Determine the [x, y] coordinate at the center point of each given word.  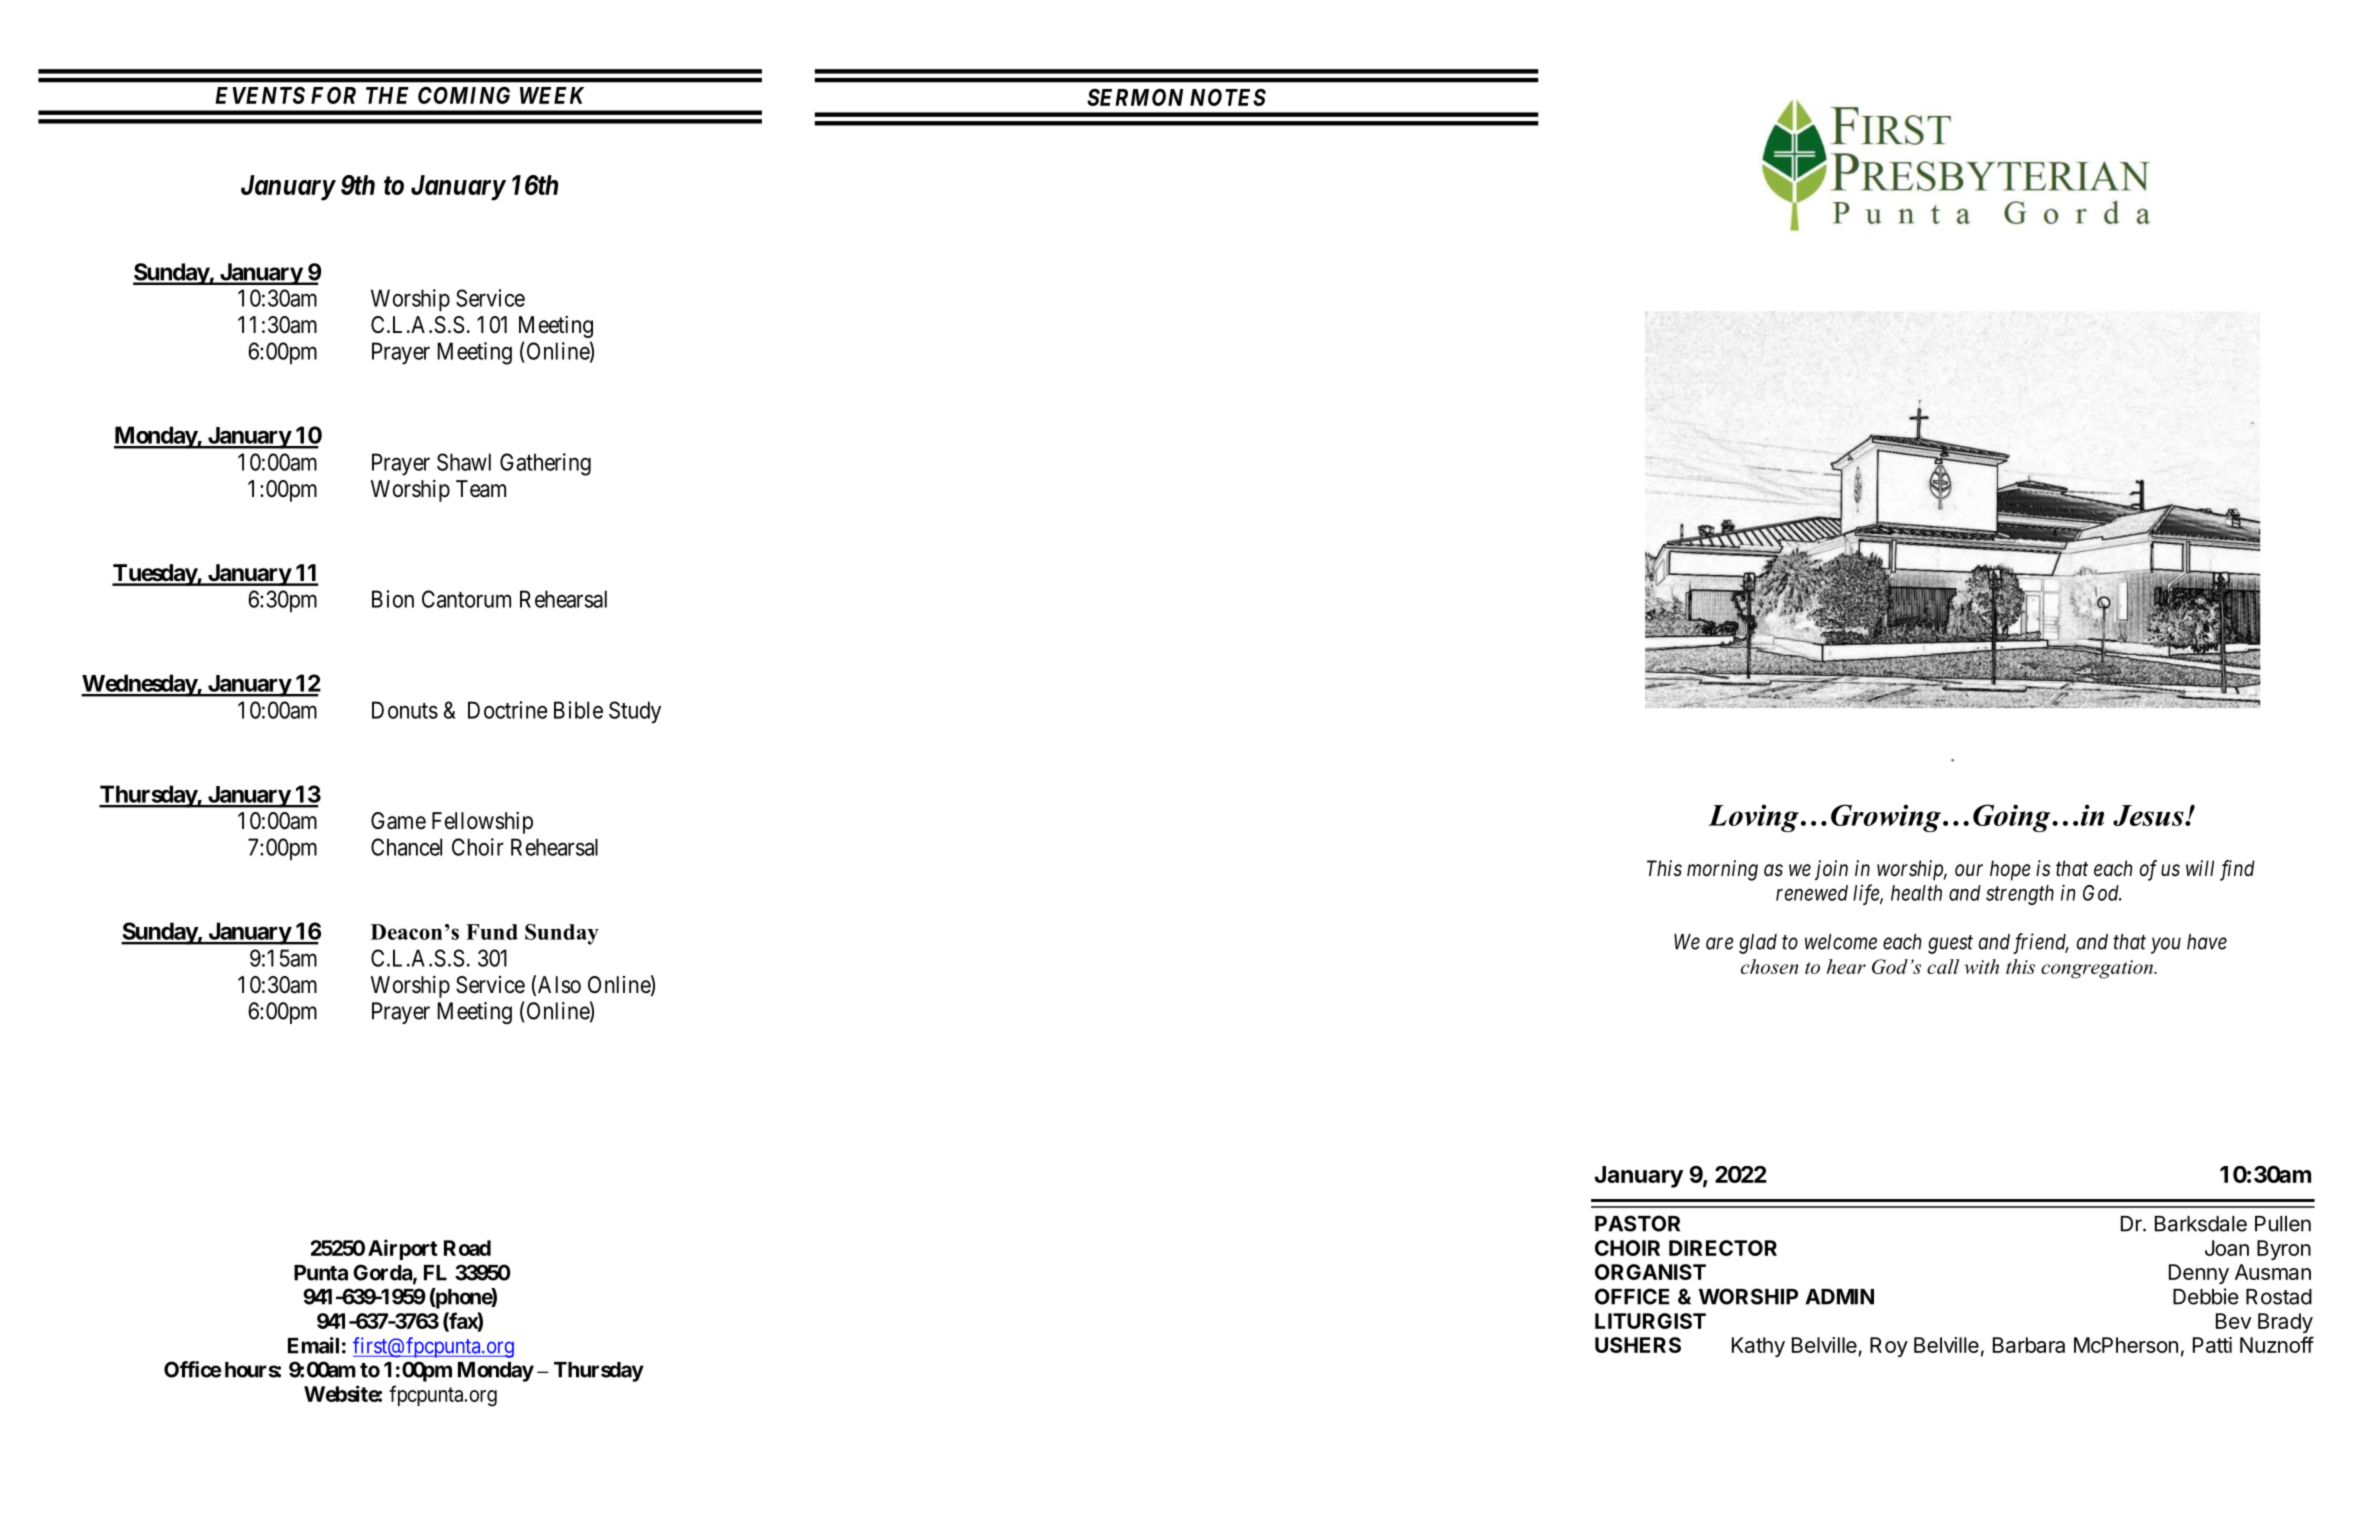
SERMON [1135, 97]
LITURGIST [1650, 1321]
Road [467, 1248]
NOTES [1228, 97]
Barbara [2029, 1345]
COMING [464, 95]
